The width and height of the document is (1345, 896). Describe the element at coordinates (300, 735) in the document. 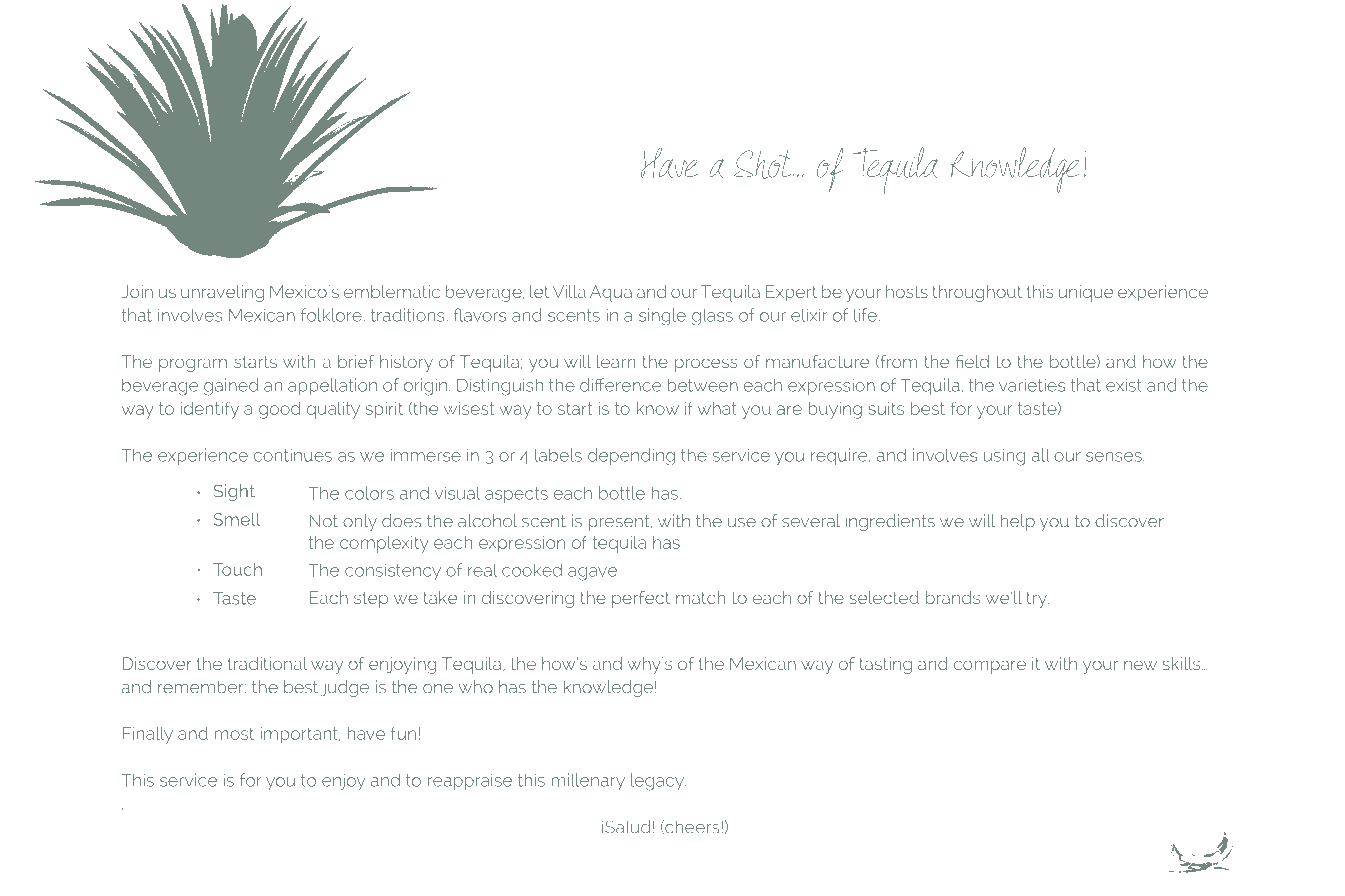

I see `important` at that location.
